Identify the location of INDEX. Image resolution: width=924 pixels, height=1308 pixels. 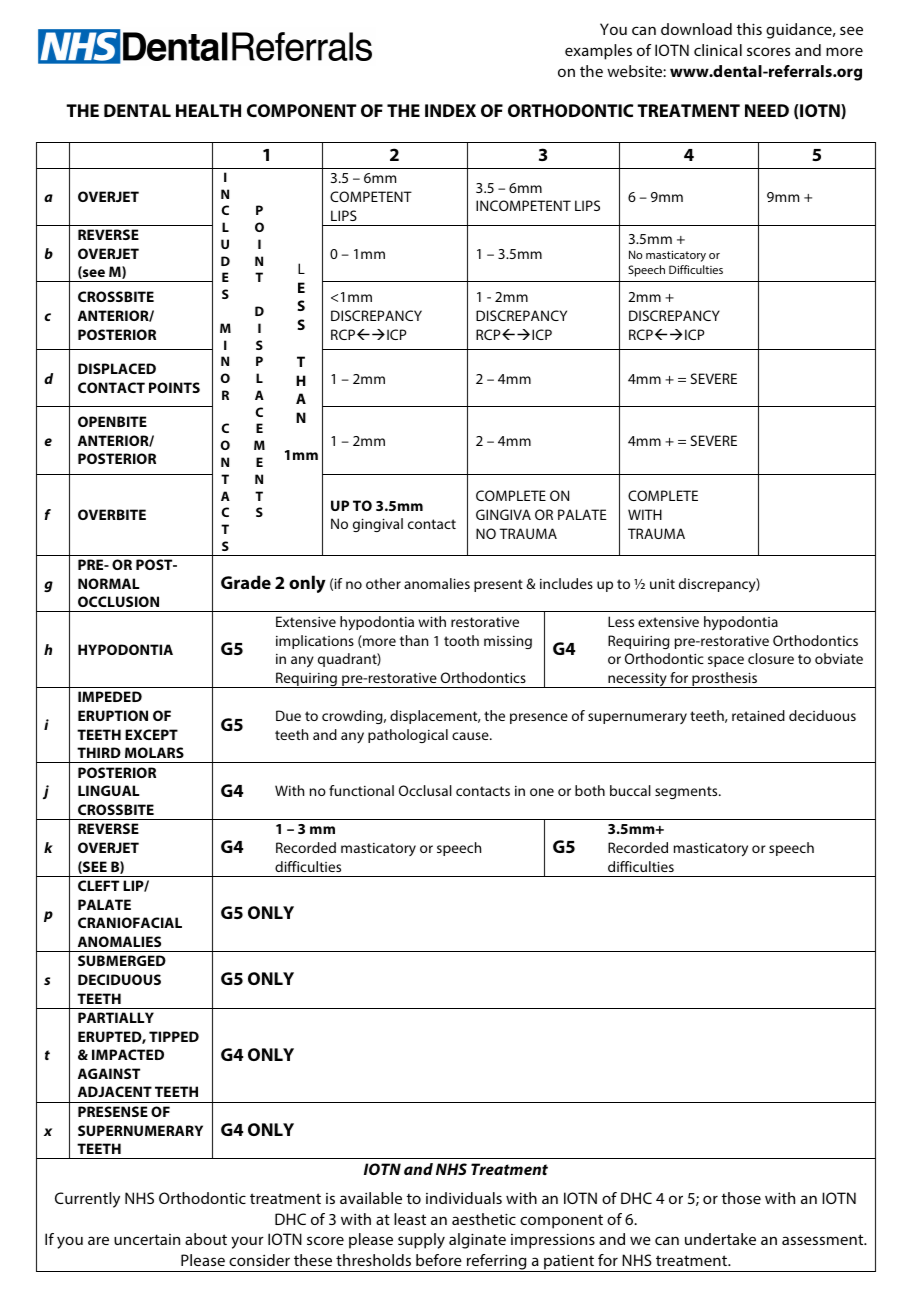
(450, 110).
